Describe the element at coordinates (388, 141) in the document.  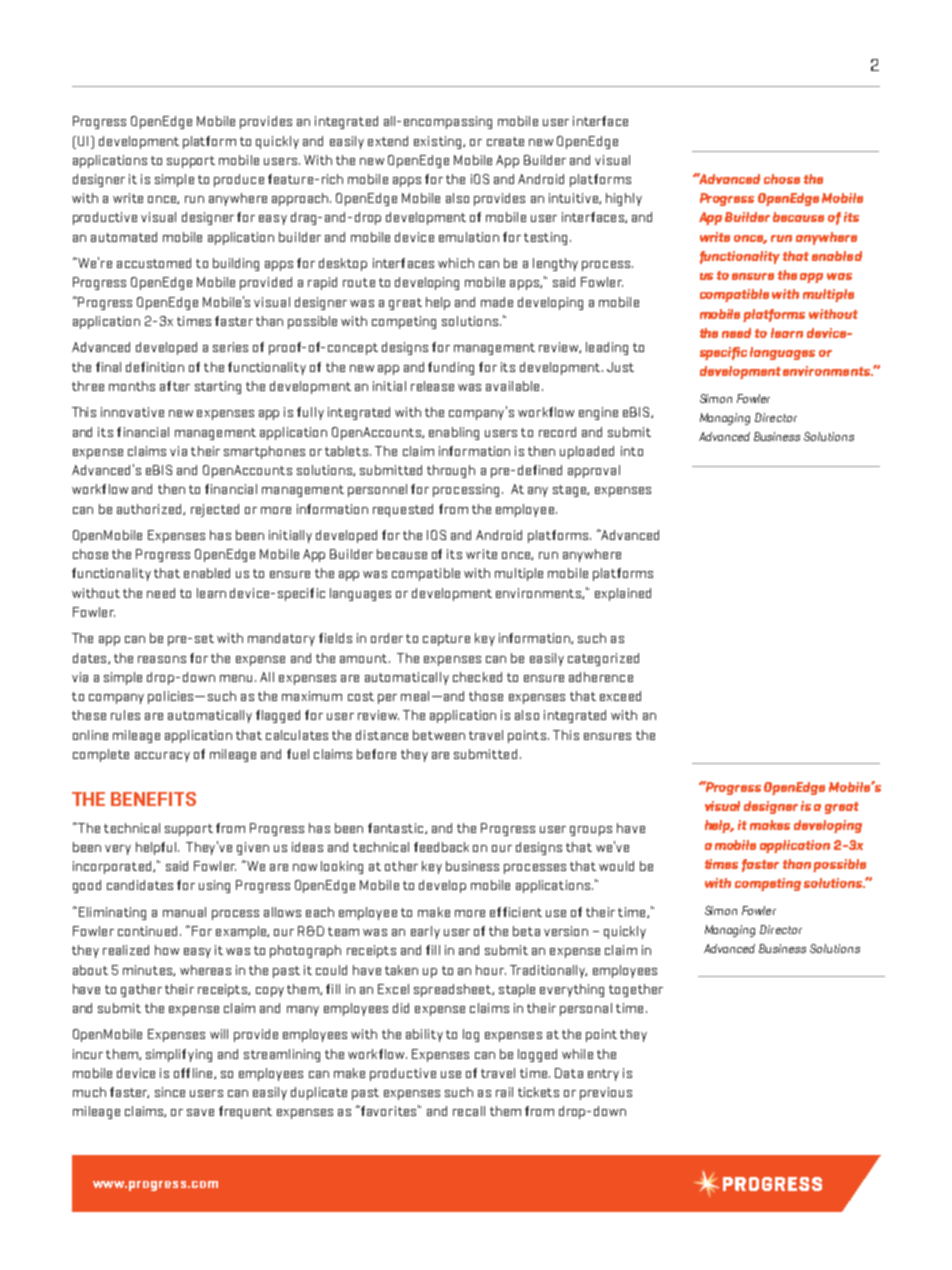
I see `extend` at that location.
